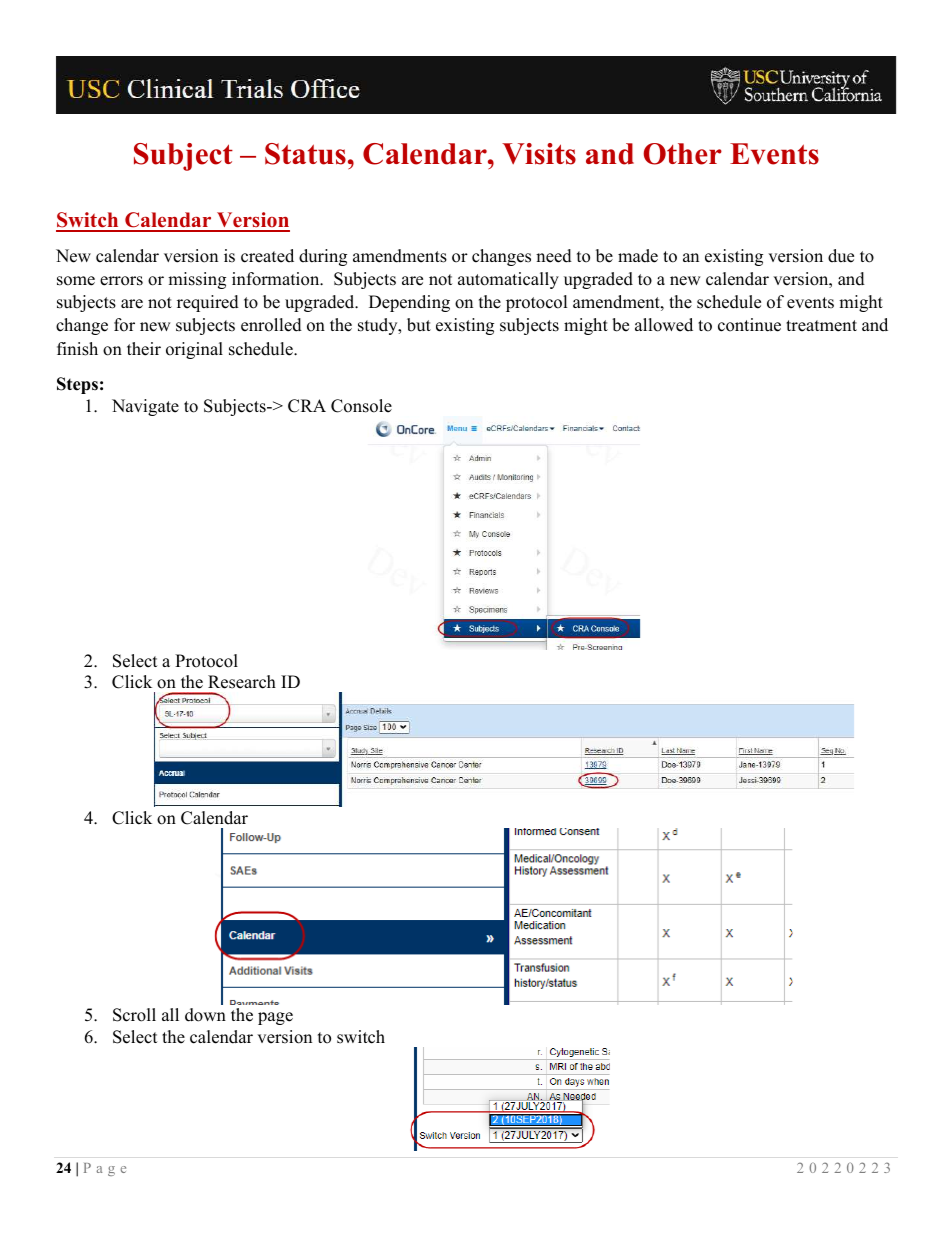  I want to click on Scroll, so click(134, 1015).
